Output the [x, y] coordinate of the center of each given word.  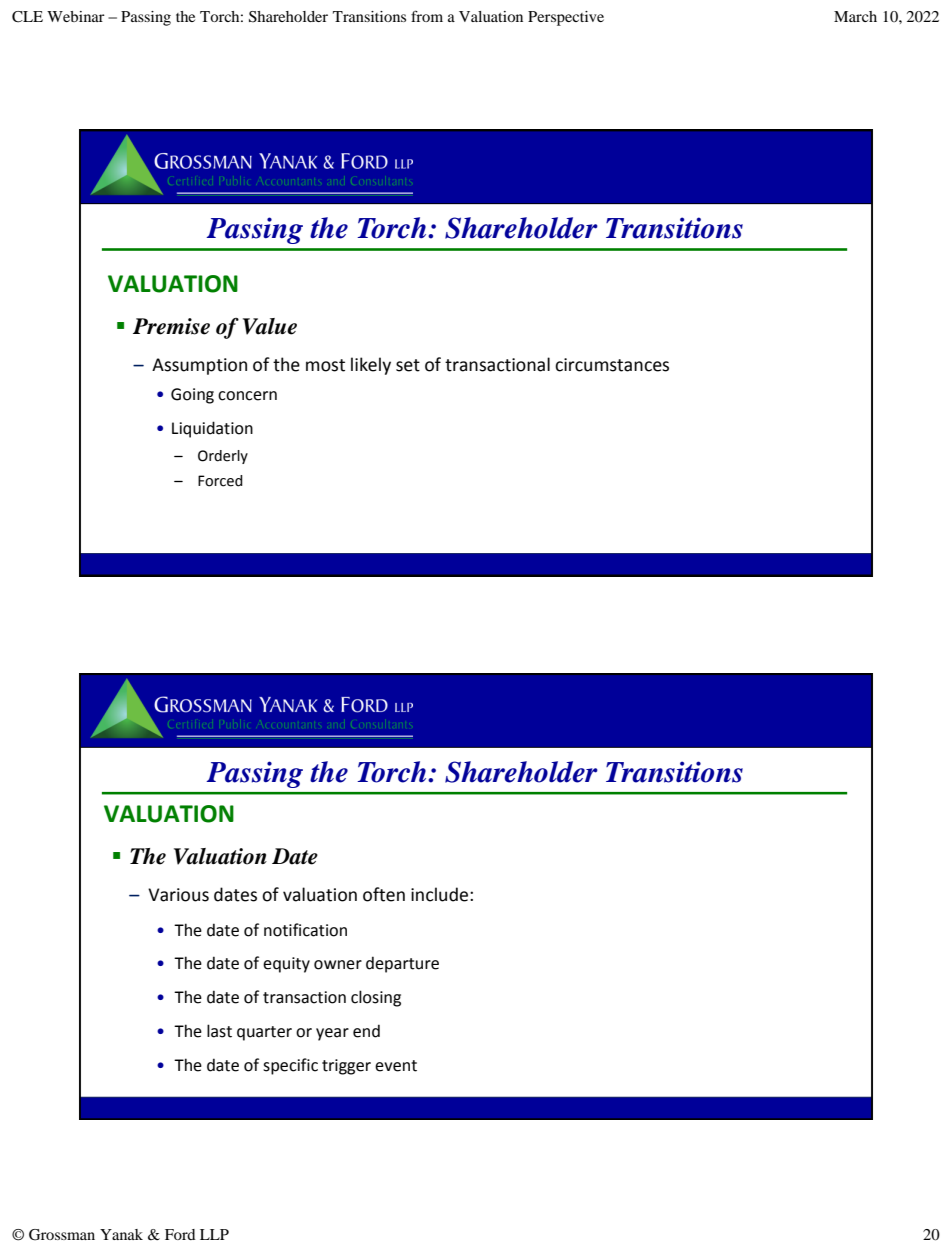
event [396, 1066]
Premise [171, 326]
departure [402, 964]
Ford [180, 1234]
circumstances [612, 365]
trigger [346, 1067]
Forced [220, 481]
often [384, 894]
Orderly [223, 457]
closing [376, 998]
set [408, 365]
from [427, 16]
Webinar [76, 16]
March [855, 16]
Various [178, 895]
